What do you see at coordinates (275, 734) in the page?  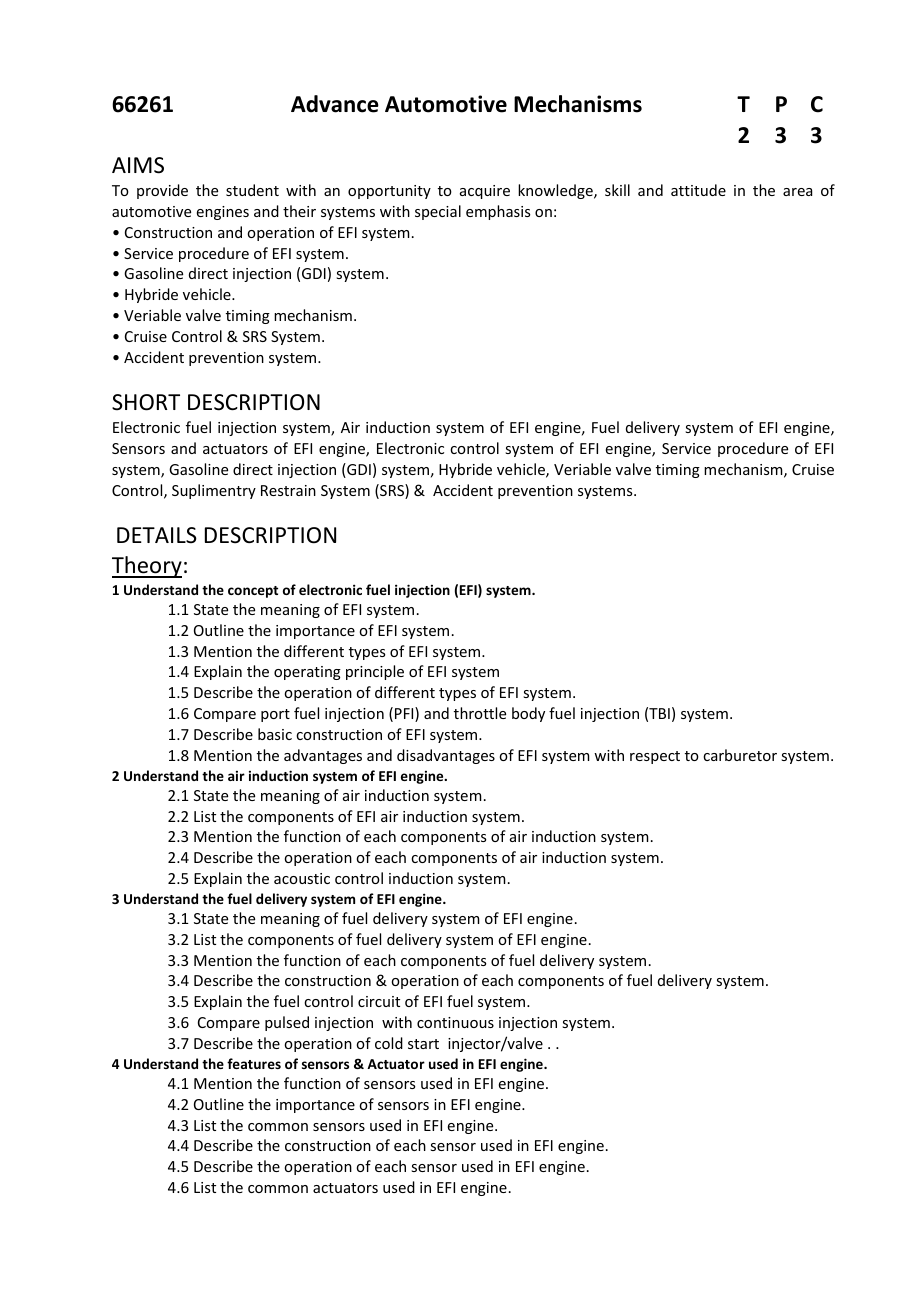 I see `basic` at bounding box center [275, 734].
